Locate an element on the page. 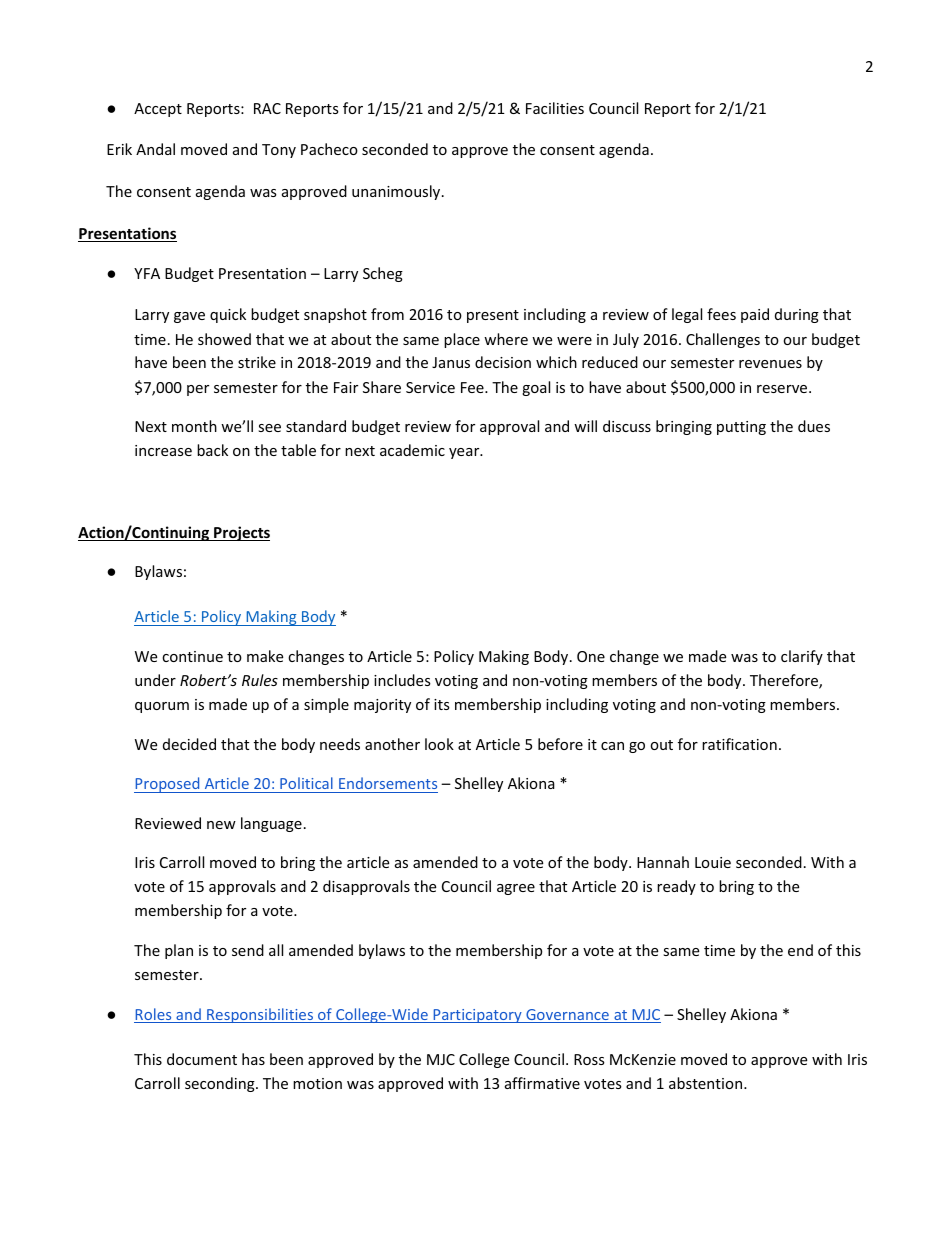  clarify is located at coordinates (802, 657).
